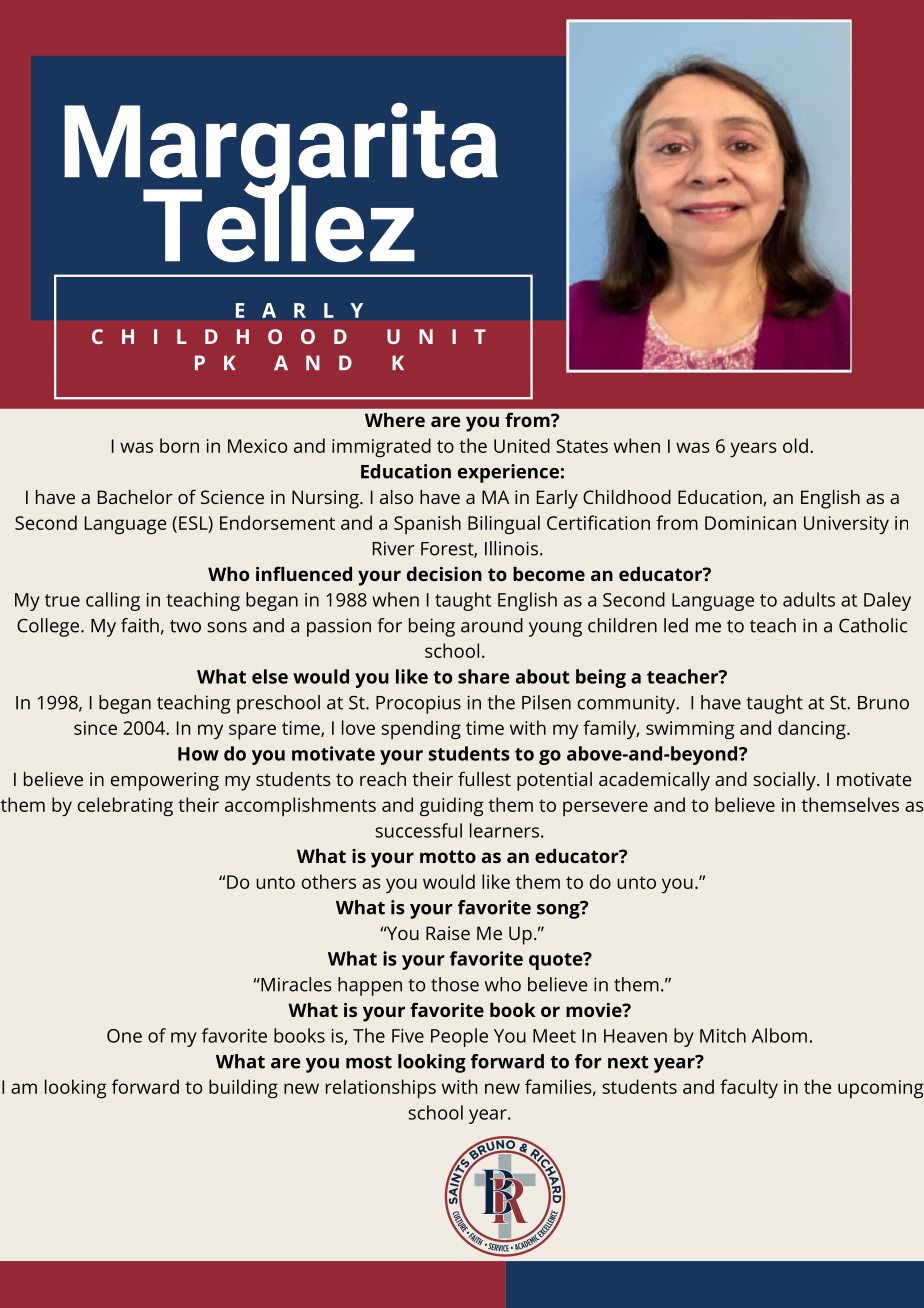 The image size is (924, 1308). Describe the element at coordinates (125, 807) in the document. I see `celebrating` at that location.
